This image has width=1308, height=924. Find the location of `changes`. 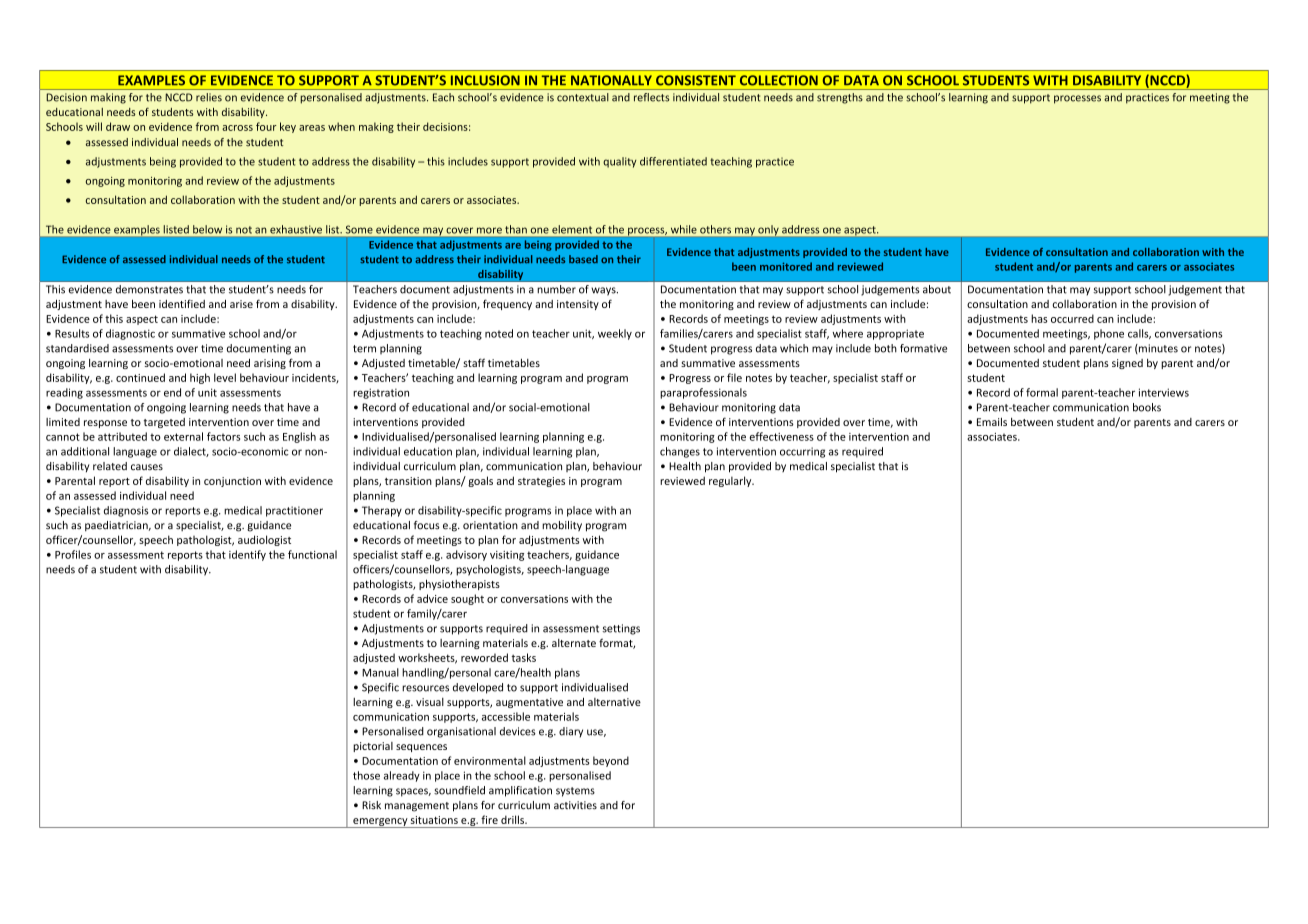

changes is located at coordinates (680, 452).
